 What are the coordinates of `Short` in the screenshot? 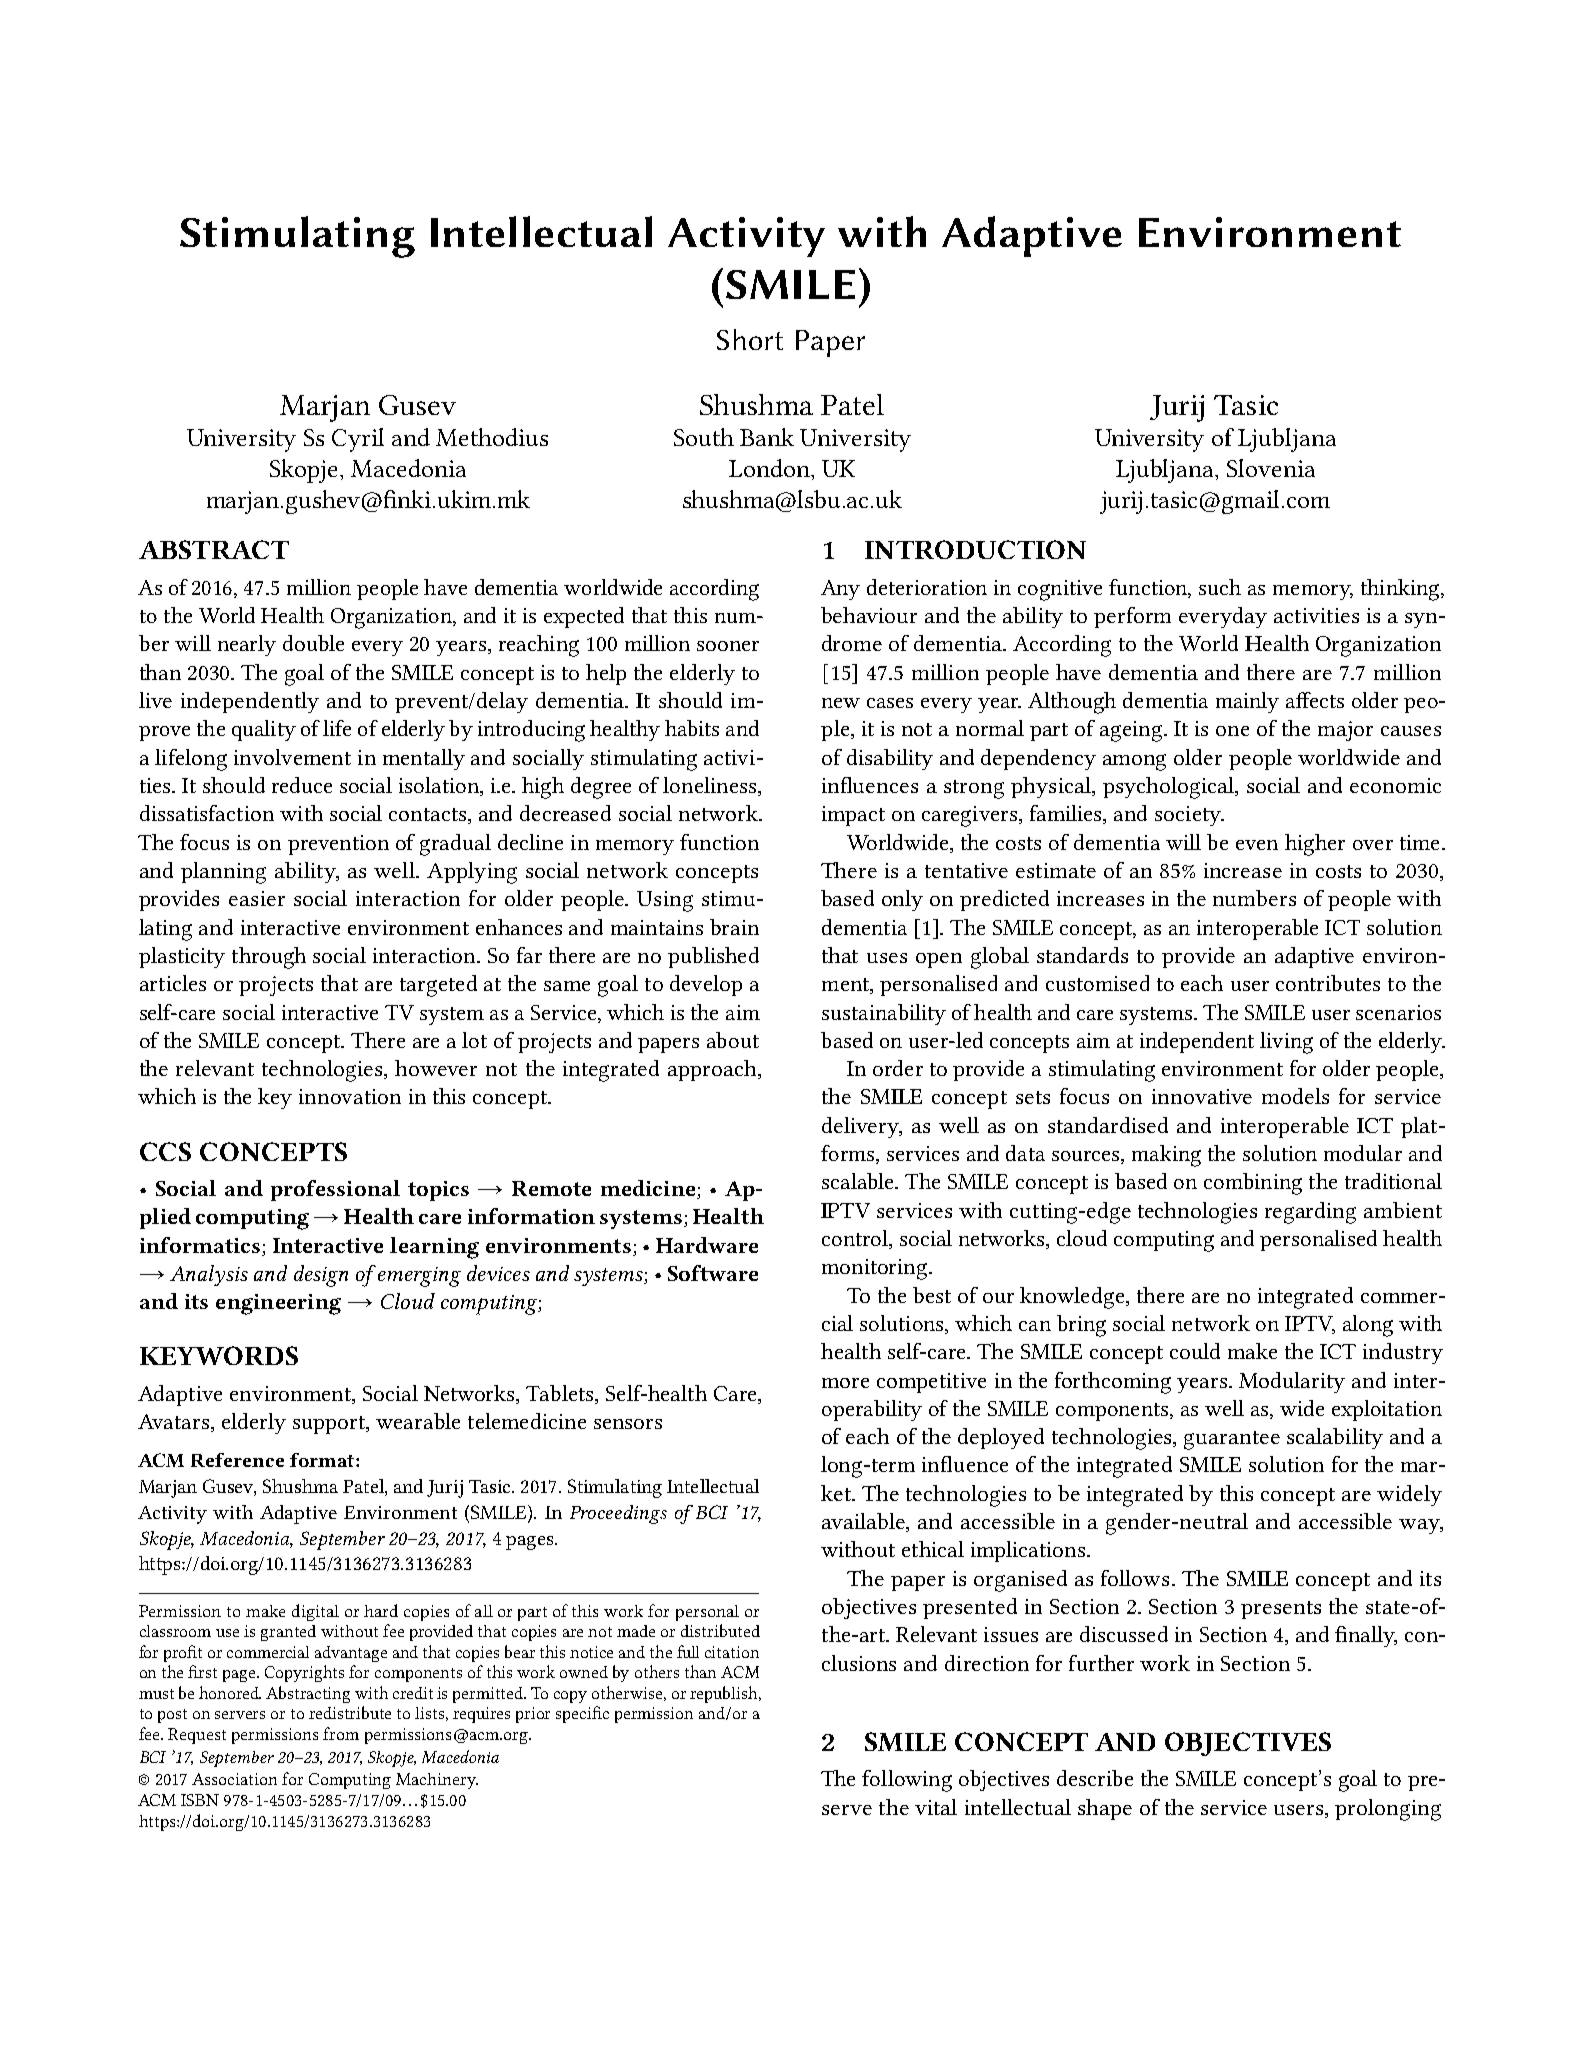 It's located at (750, 339).
